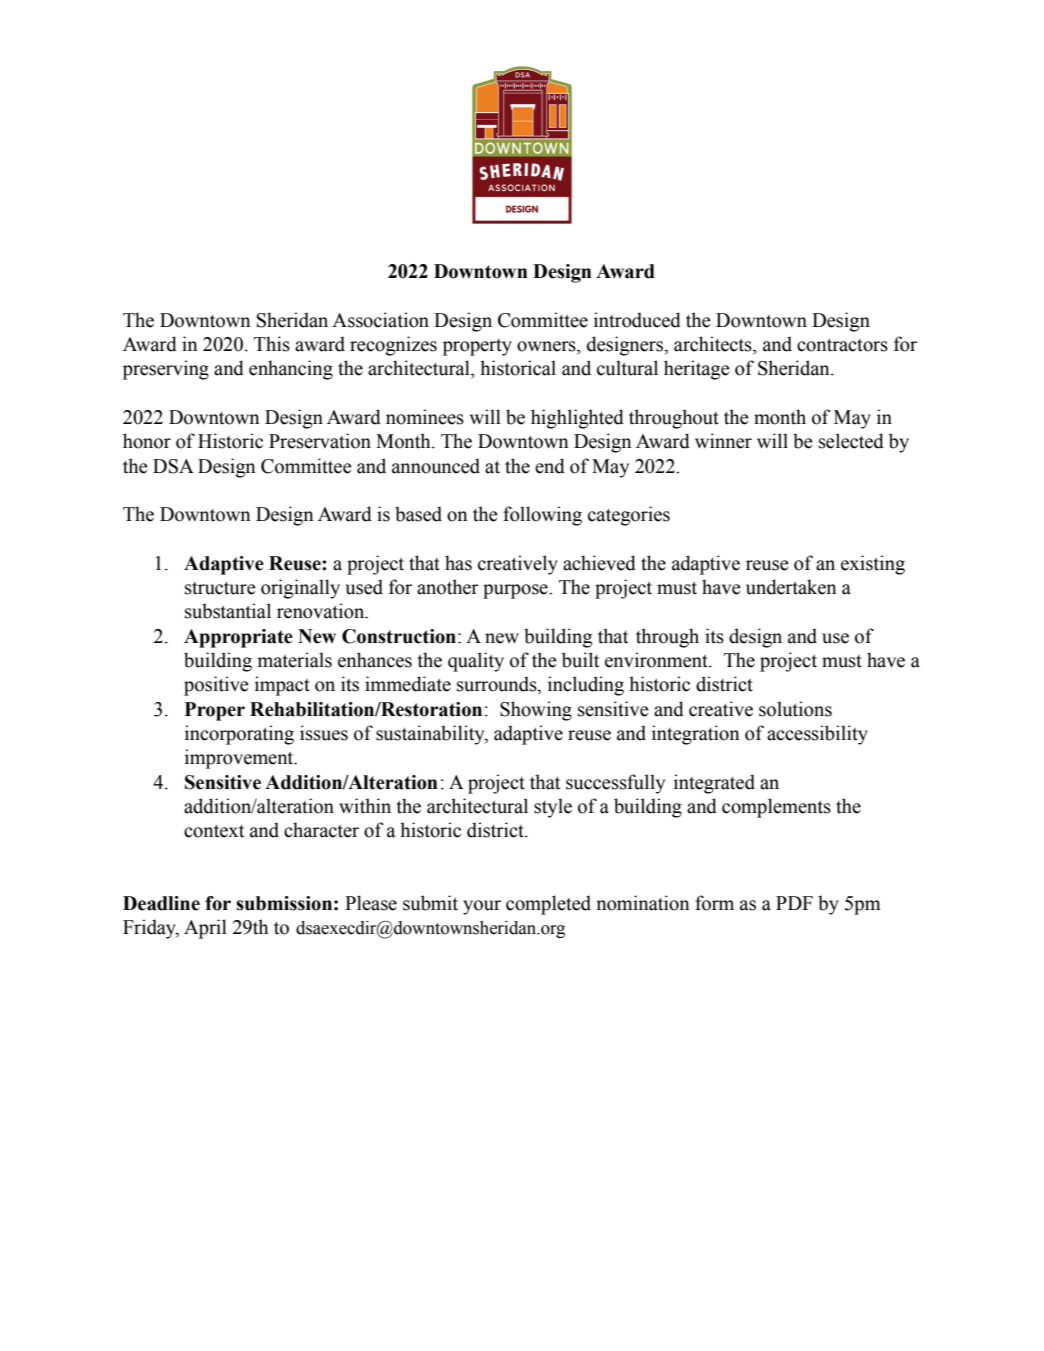  Describe the element at coordinates (458, 563) in the screenshot. I see `has` at that location.
